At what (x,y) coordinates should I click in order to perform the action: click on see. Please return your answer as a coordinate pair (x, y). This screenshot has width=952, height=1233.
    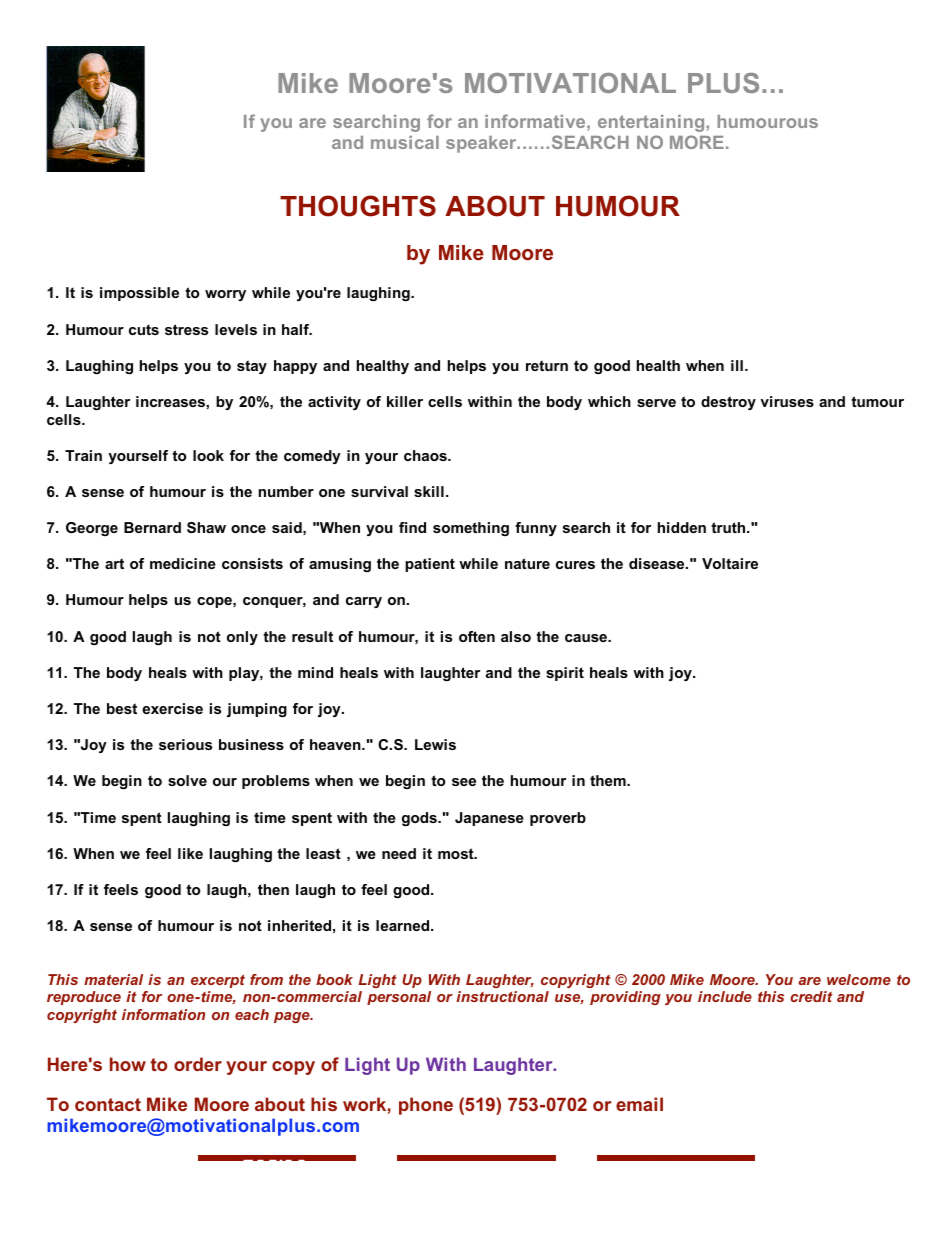
    Looking at the image, I should click on (464, 782).
